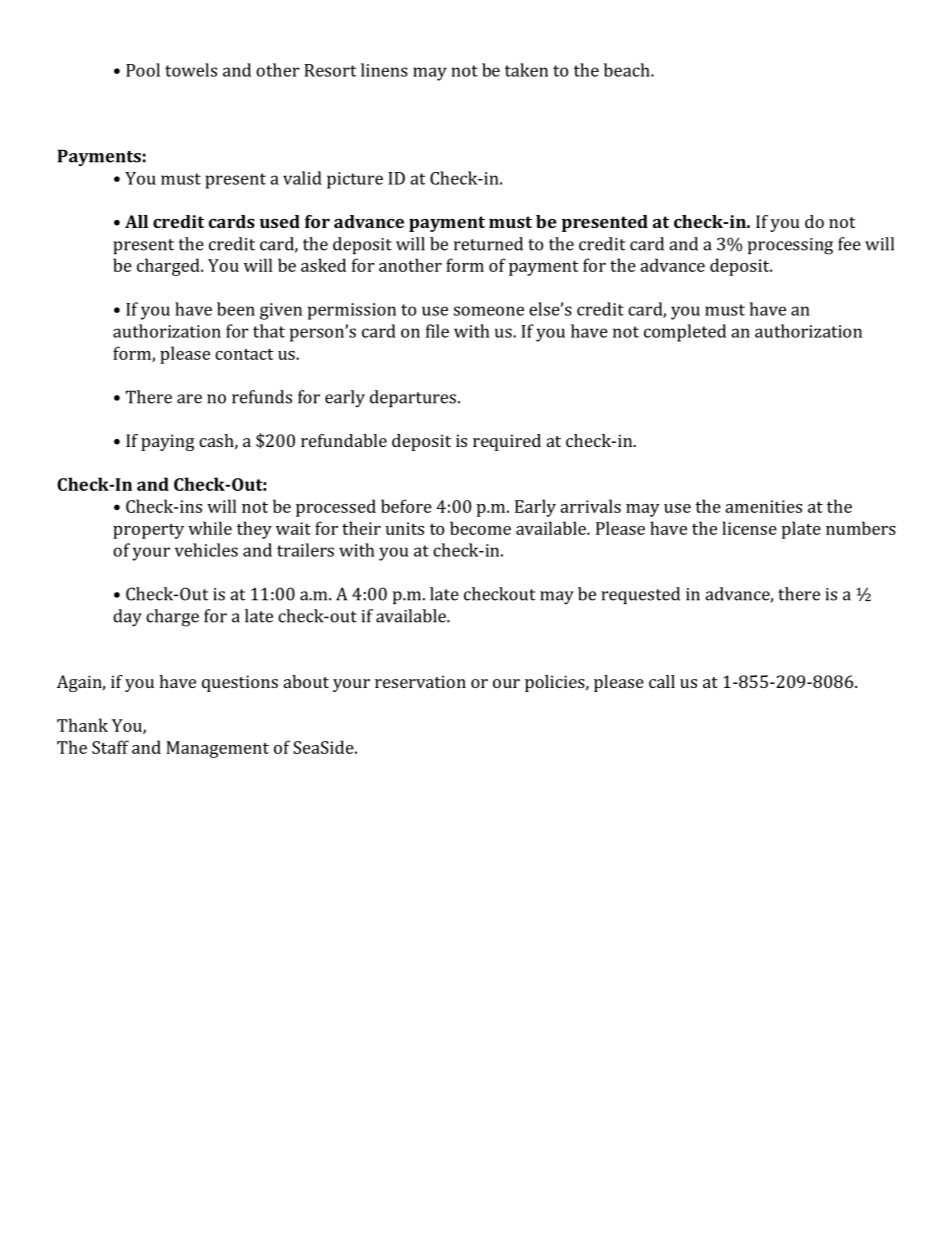 Image resolution: width=952 pixels, height=1233 pixels. What do you see at coordinates (191, 70) in the screenshot?
I see `towels` at bounding box center [191, 70].
